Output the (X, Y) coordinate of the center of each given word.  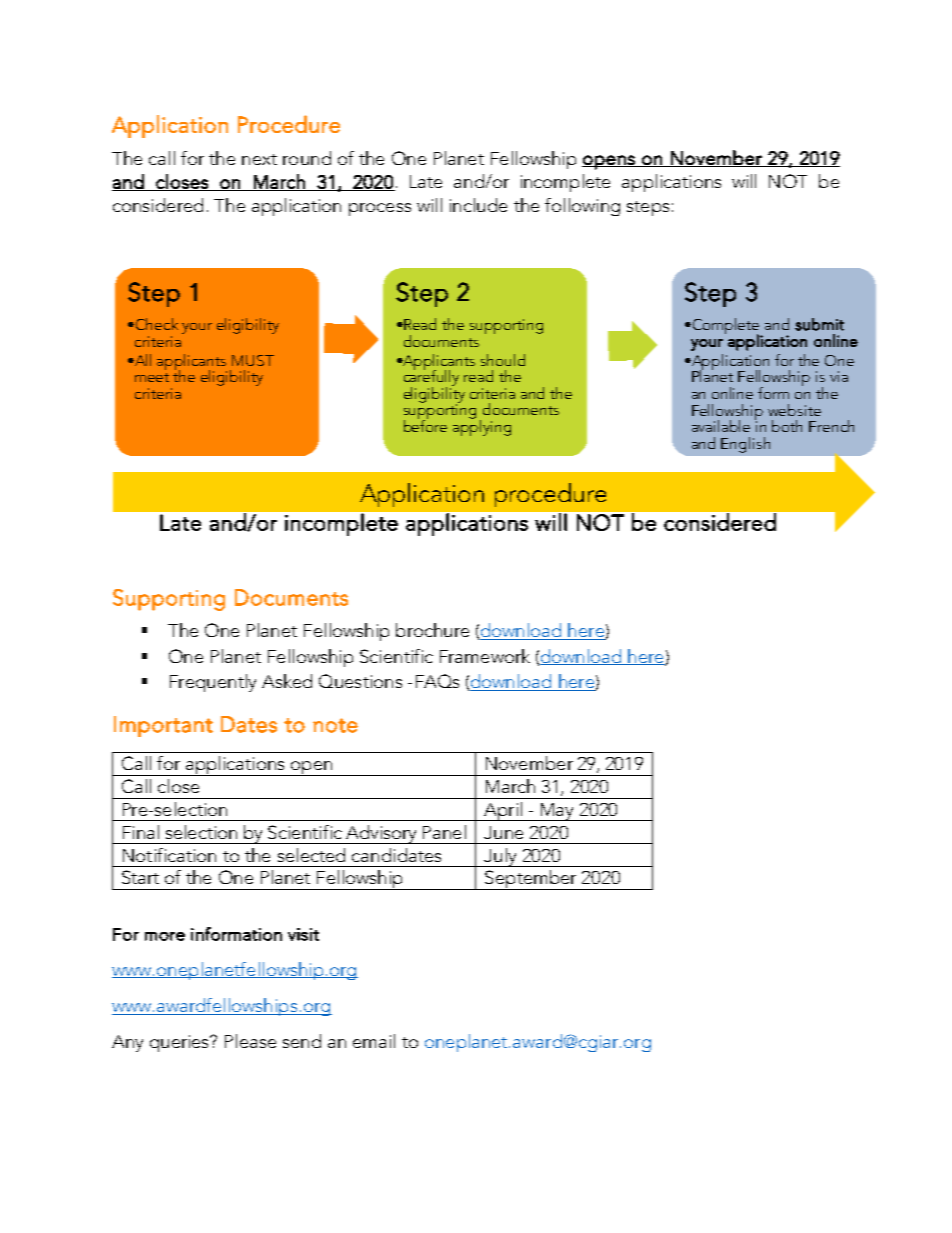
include (478, 205)
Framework (485, 656)
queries (181, 1043)
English (745, 445)
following (582, 207)
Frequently (213, 683)
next (259, 159)
